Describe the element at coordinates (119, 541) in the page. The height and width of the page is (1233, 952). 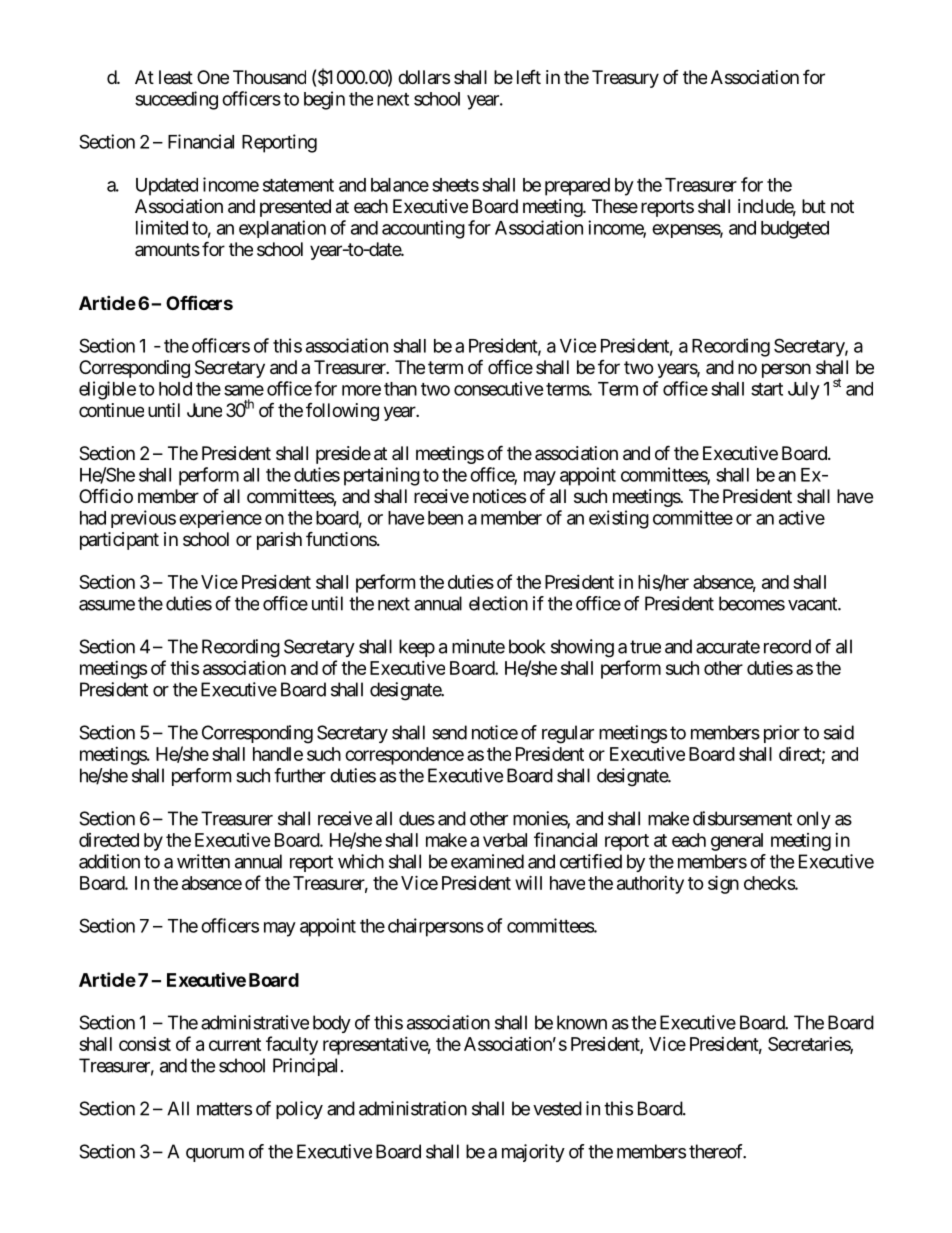
I see `participant` at that location.
